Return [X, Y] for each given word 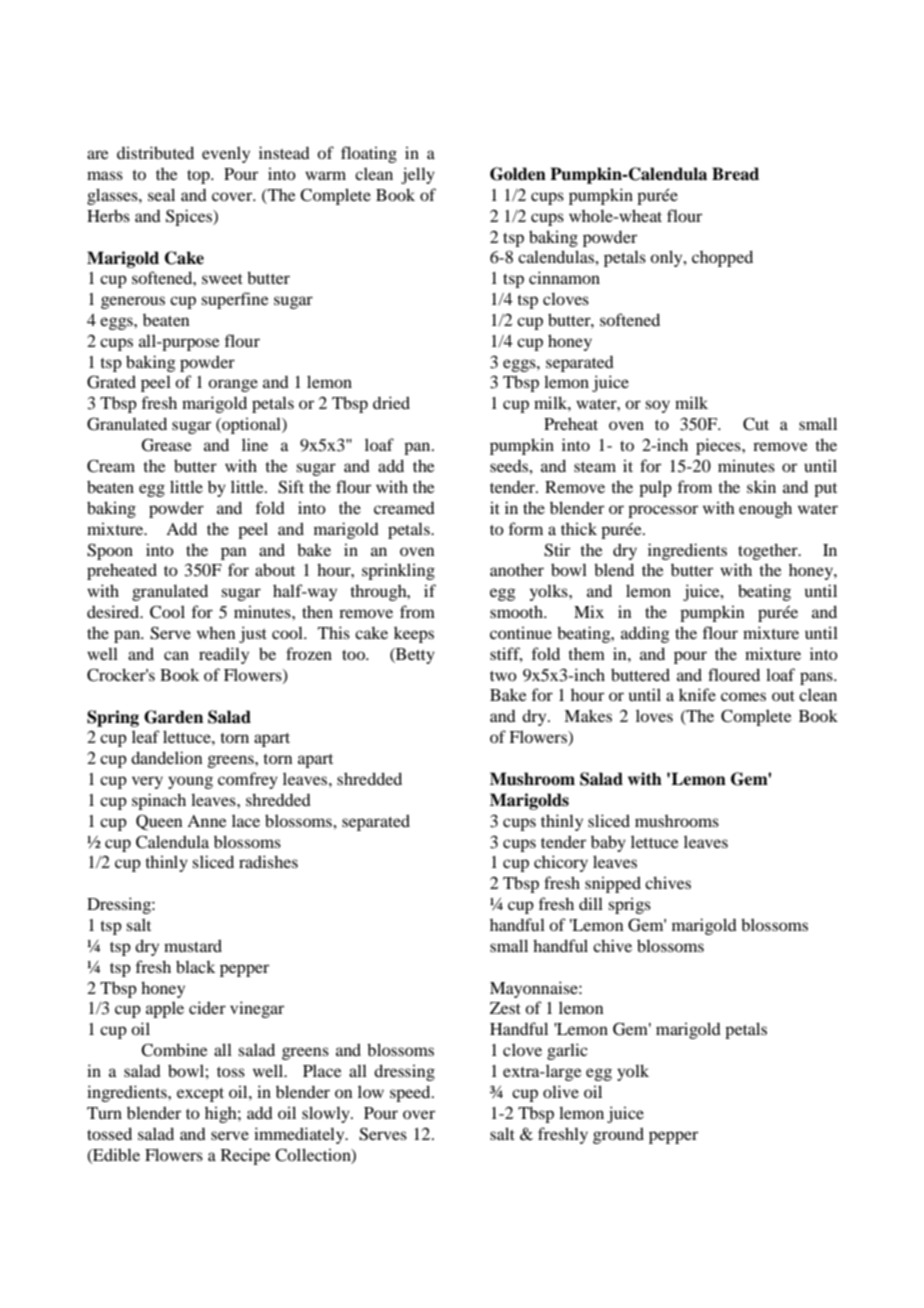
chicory [561, 863]
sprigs [629, 905]
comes [743, 696]
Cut [756, 424]
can [176, 655]
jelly [418, 175]
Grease [167, 445]
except [200, 1095]
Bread [735, 174]
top [199, 177]
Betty [414, 656]
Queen [159, 822]
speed [411, 1093]
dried [391, 402]
